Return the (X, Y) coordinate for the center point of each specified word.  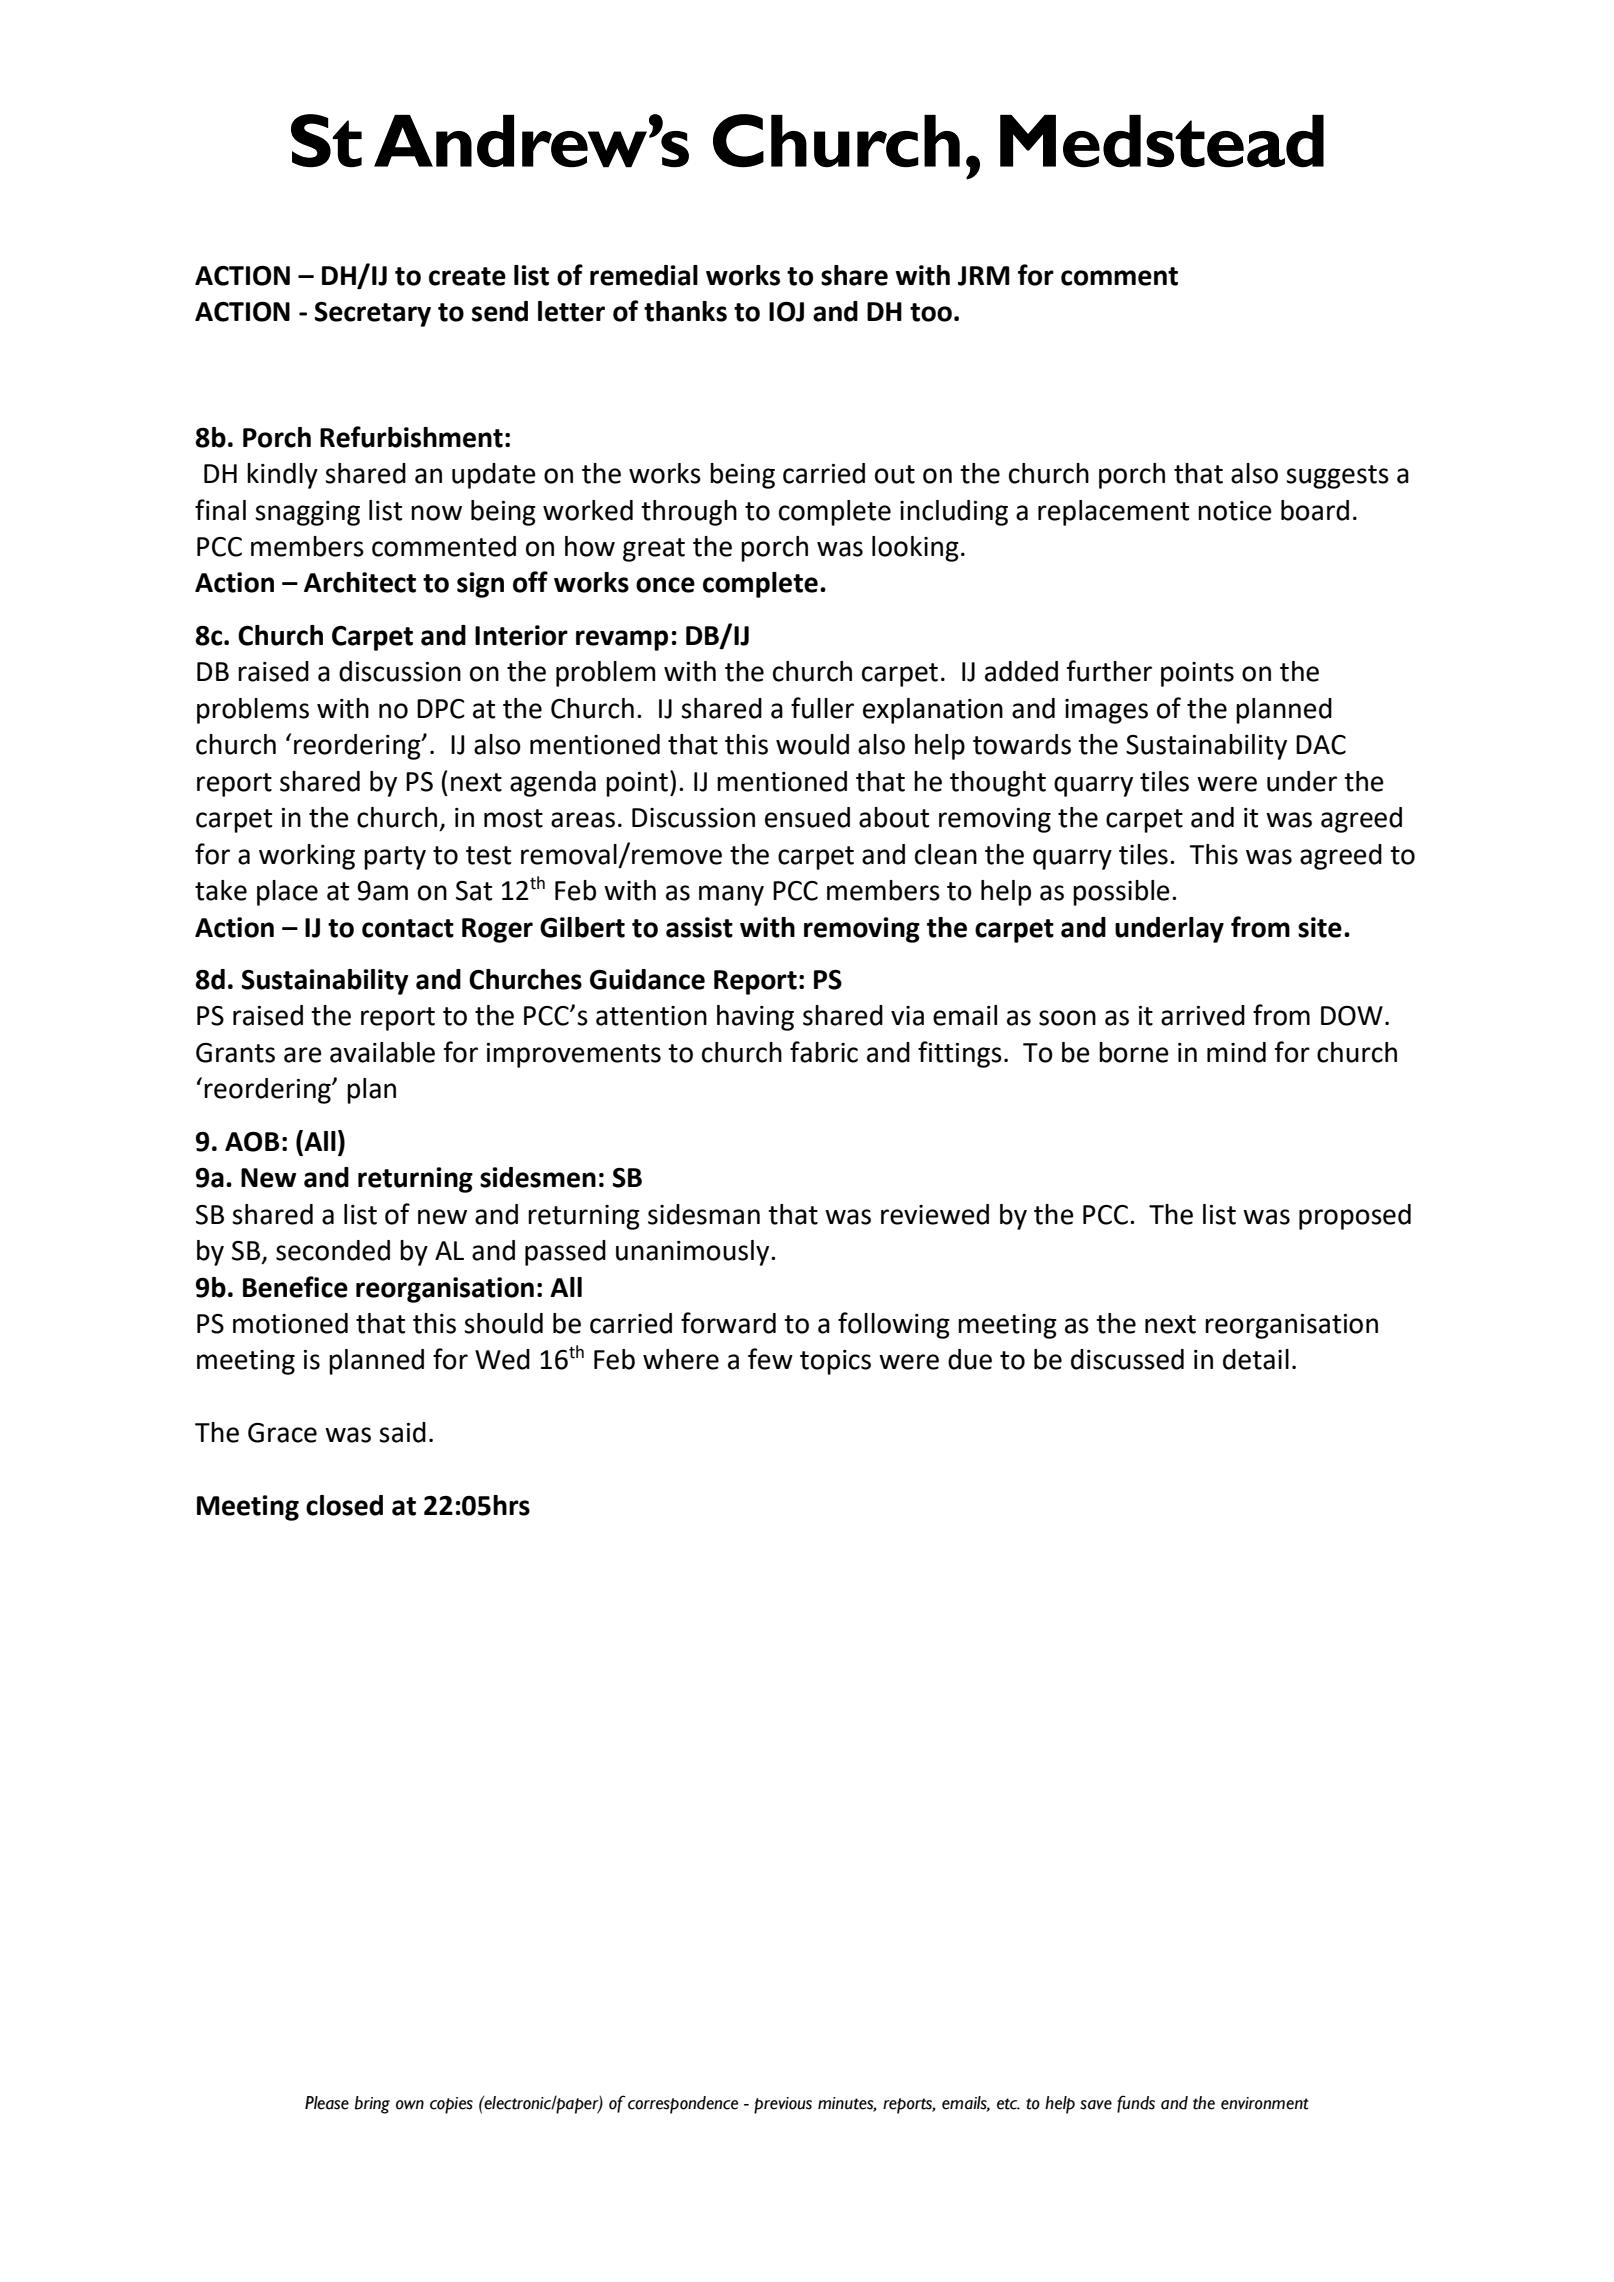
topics (835, 1362)
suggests (1337, 477)
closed (344, 1505)
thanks (685, 311)
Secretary (373, 314)
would (812, 744)
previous (783, 2105)
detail (1256, 1359)
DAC (1321, 745)
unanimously (694, 1253)
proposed (1355, 1217)
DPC (441, 709)
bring (372, 2105)
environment (1265, 2103)
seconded (333, 1250)
